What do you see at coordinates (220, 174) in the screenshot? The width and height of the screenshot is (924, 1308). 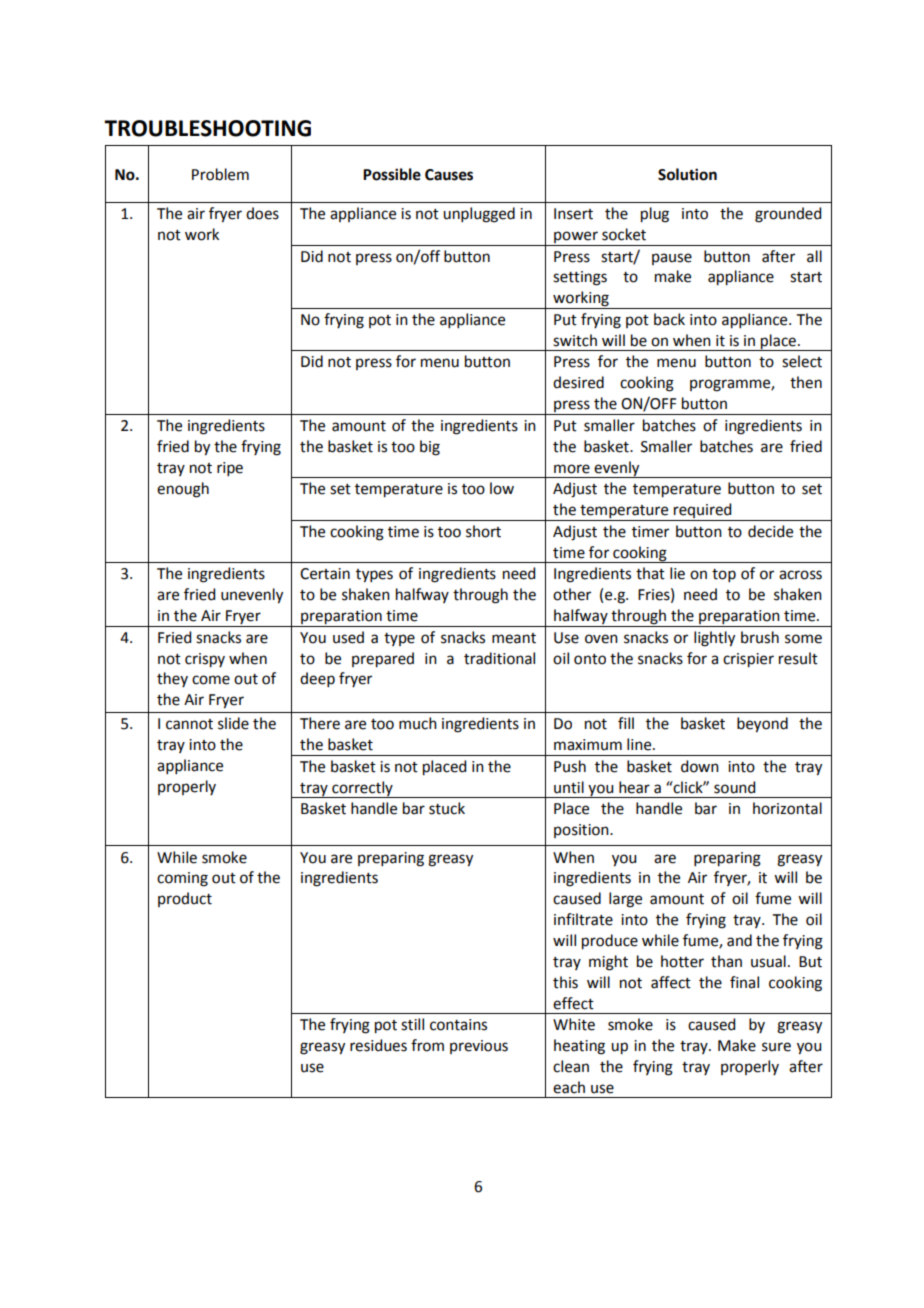 I see `Problem` at bounding box center [220, 174].
